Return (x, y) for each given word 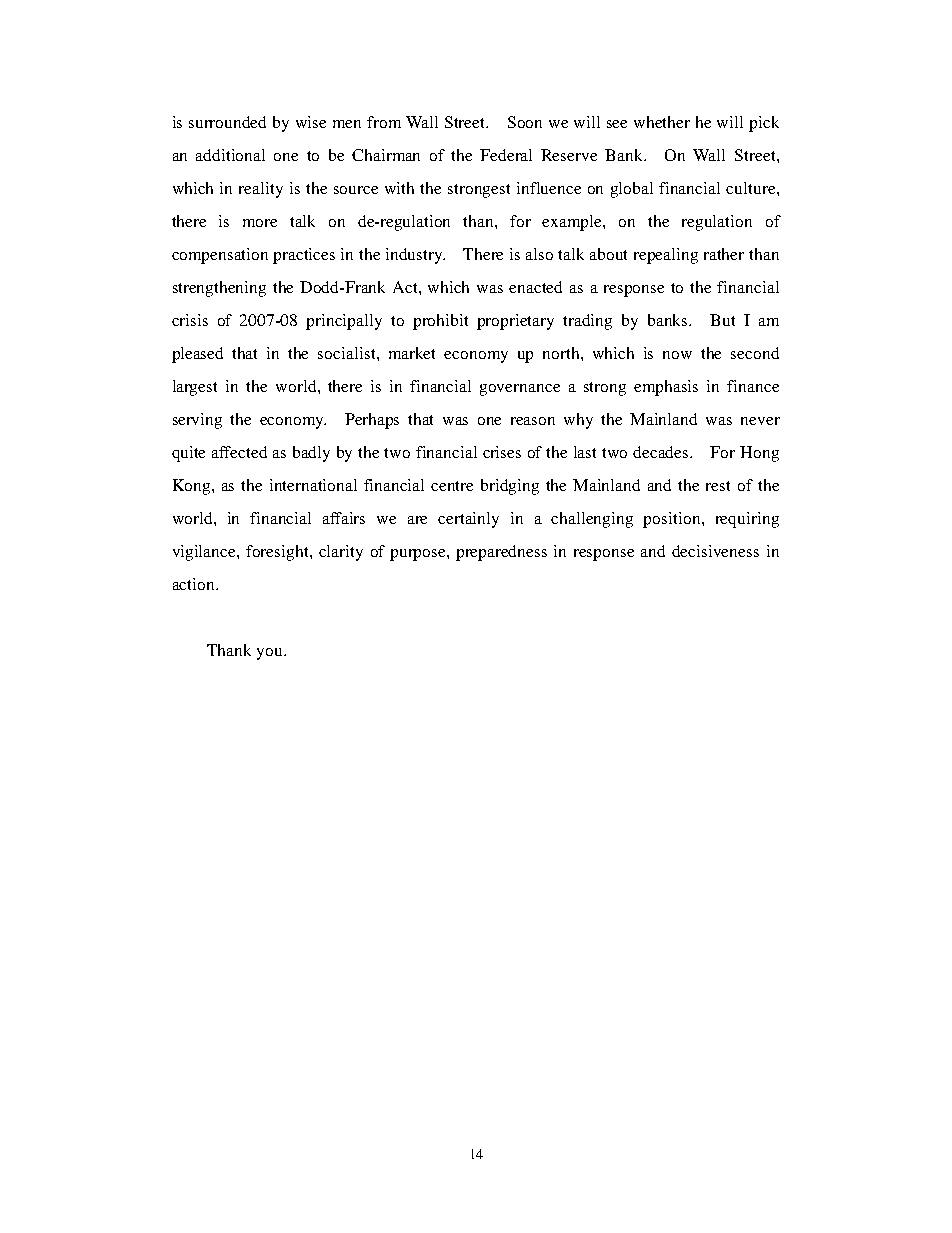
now (677, 355)
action (195, 584)
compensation (220, 256)
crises (502, 452)
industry (415, 256)
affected (239, 452)
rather (724, 254)
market (412, 353)
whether (662, 122)
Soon (525, 122)
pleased (197, 355)
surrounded (227, 122)
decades (662, 452)
